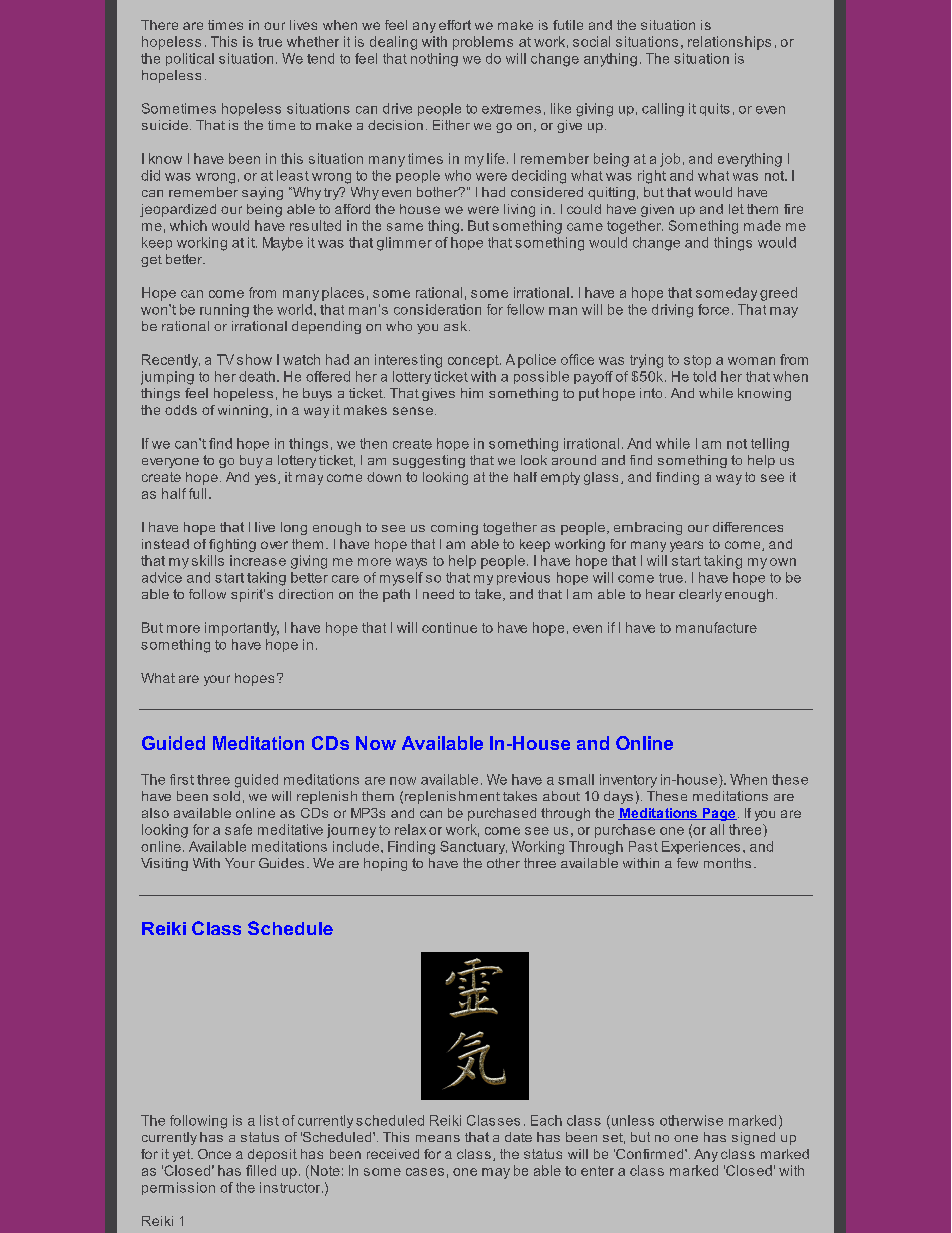 This document has height=1233, width=952. I want to click on filled, so click(261, 1170).
